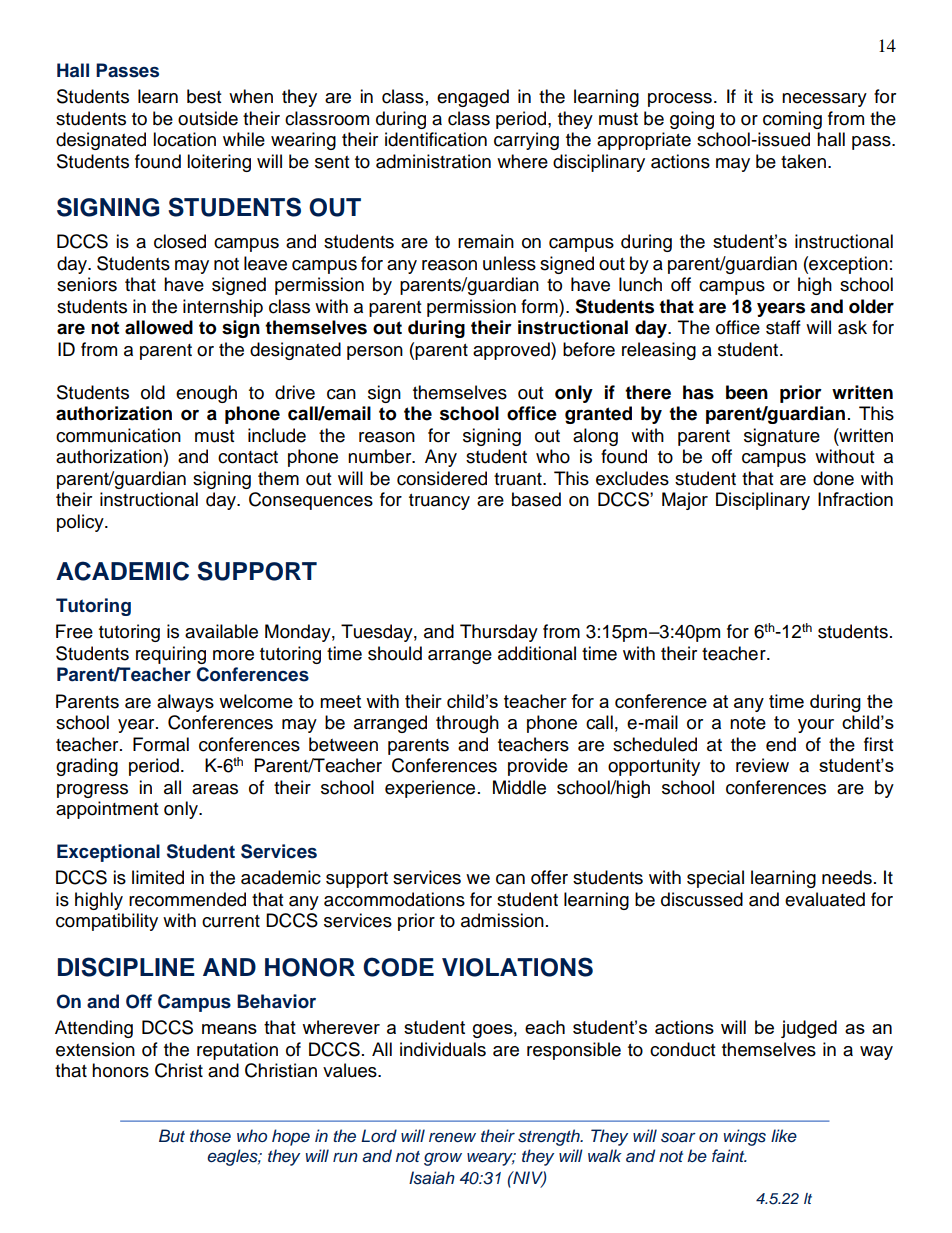 The image size is (952, 1233). I want to click on identification, so click(436, 139).
